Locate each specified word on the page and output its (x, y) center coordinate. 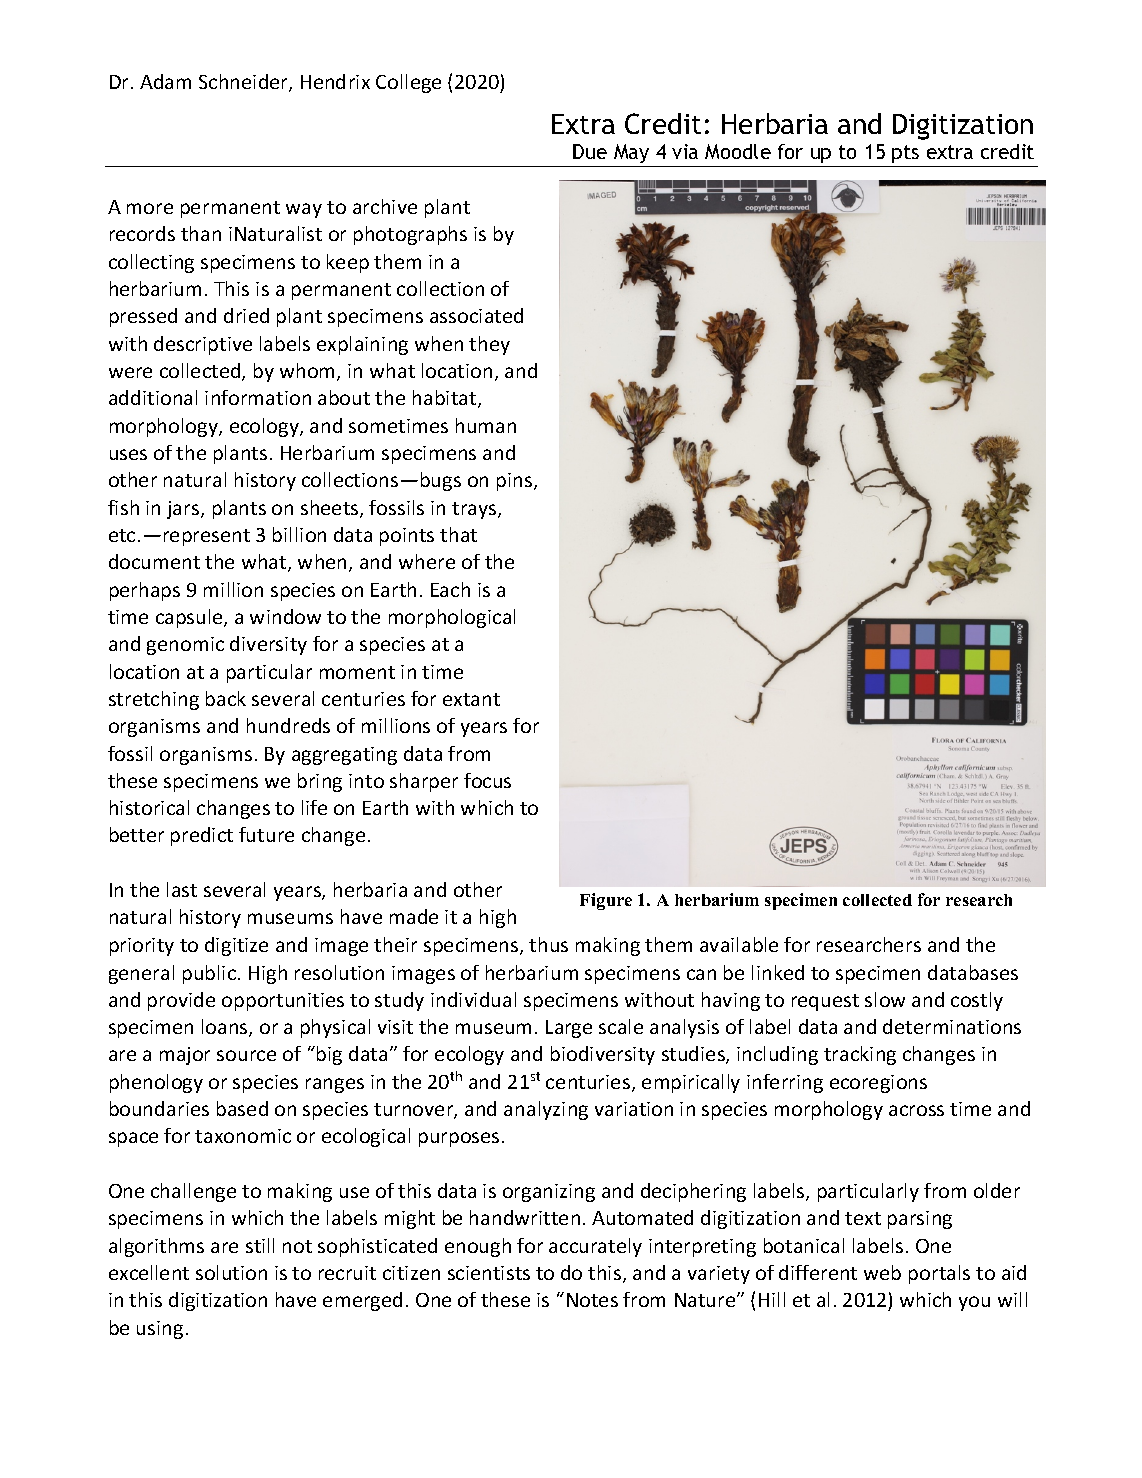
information (258, 397)
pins (514, 482)
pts (906, 156)
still (260, 1245)
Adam (165, 81)
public (209, 974)
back (226, 698)
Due (590, 151)
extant (471, 699)
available (739, 944)
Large (569, 1029)
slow (885, 999)
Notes (592, 1300)
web (882, 1272)
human (486, 425)
